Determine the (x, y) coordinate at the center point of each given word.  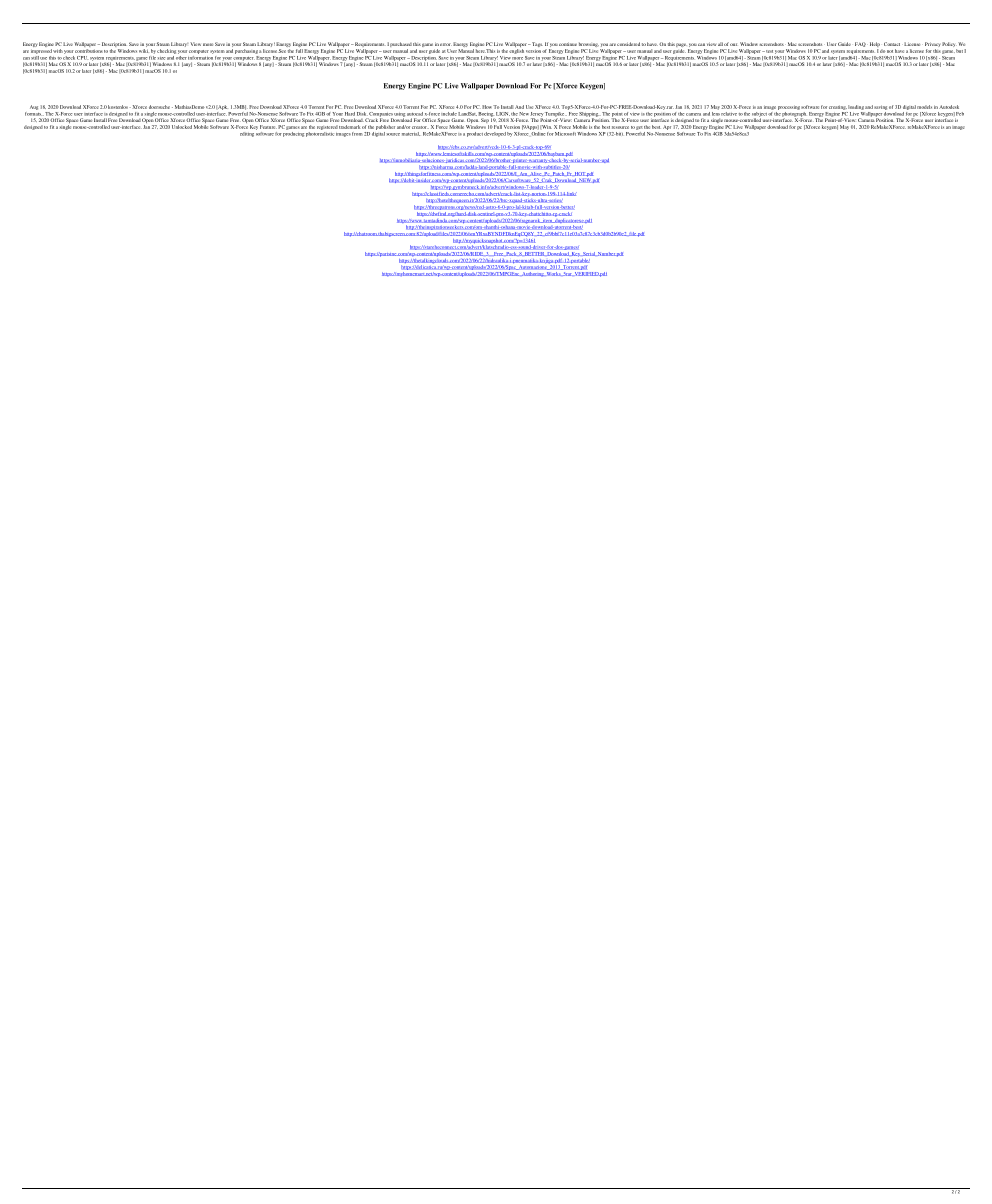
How (487, 107)
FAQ (860, 44)
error (446, 44)
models (924, 107)
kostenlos (118, 107)
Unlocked (182, 127)
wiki (144, 51)
